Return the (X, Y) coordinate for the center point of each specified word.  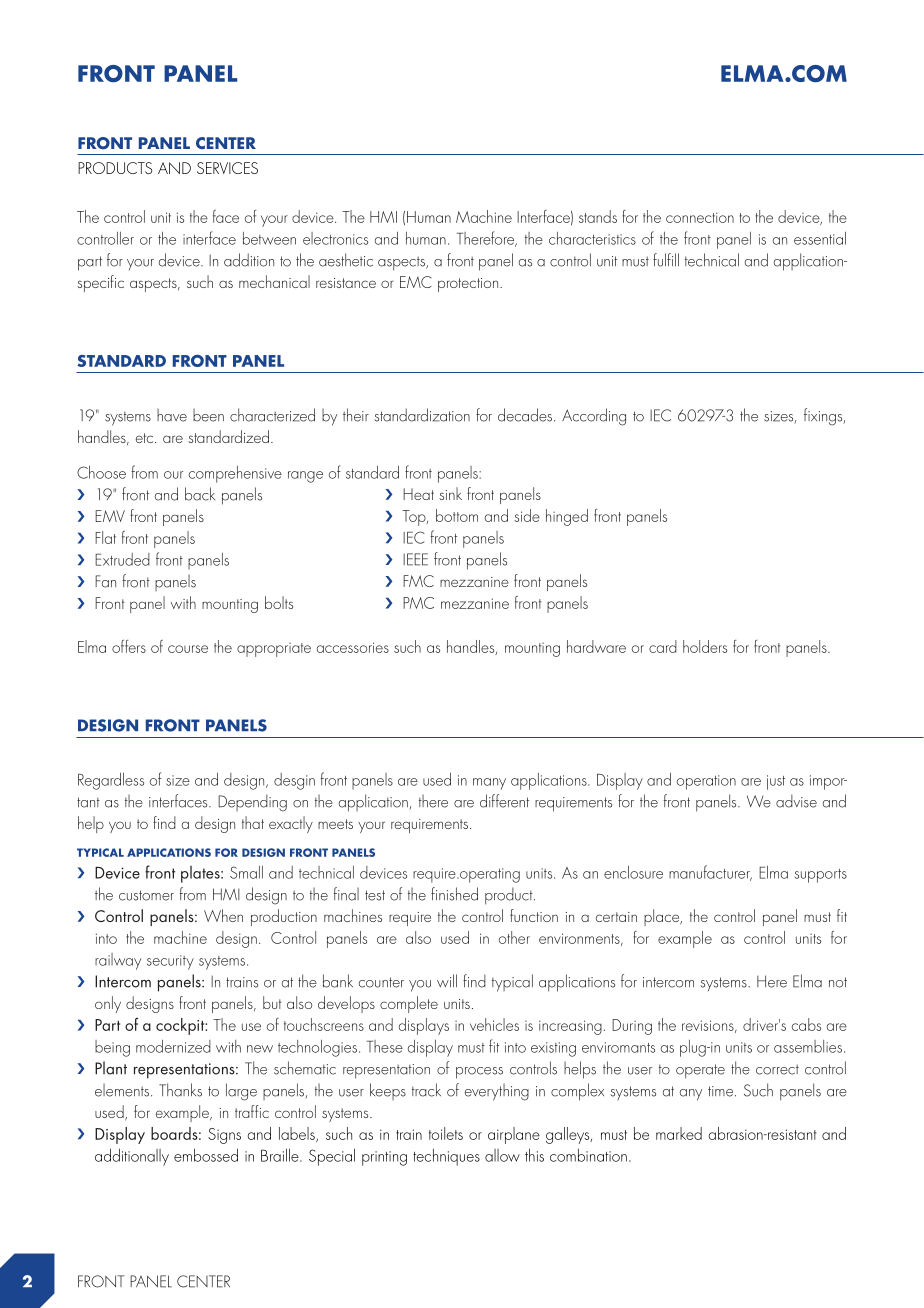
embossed (206, 1155)
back (200, 494)
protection (469, 285)
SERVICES (227, 168)
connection (700, 217)
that (253, 822)
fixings (824, 417)
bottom (457, 515)
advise (796, 801)
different (504, 801)
